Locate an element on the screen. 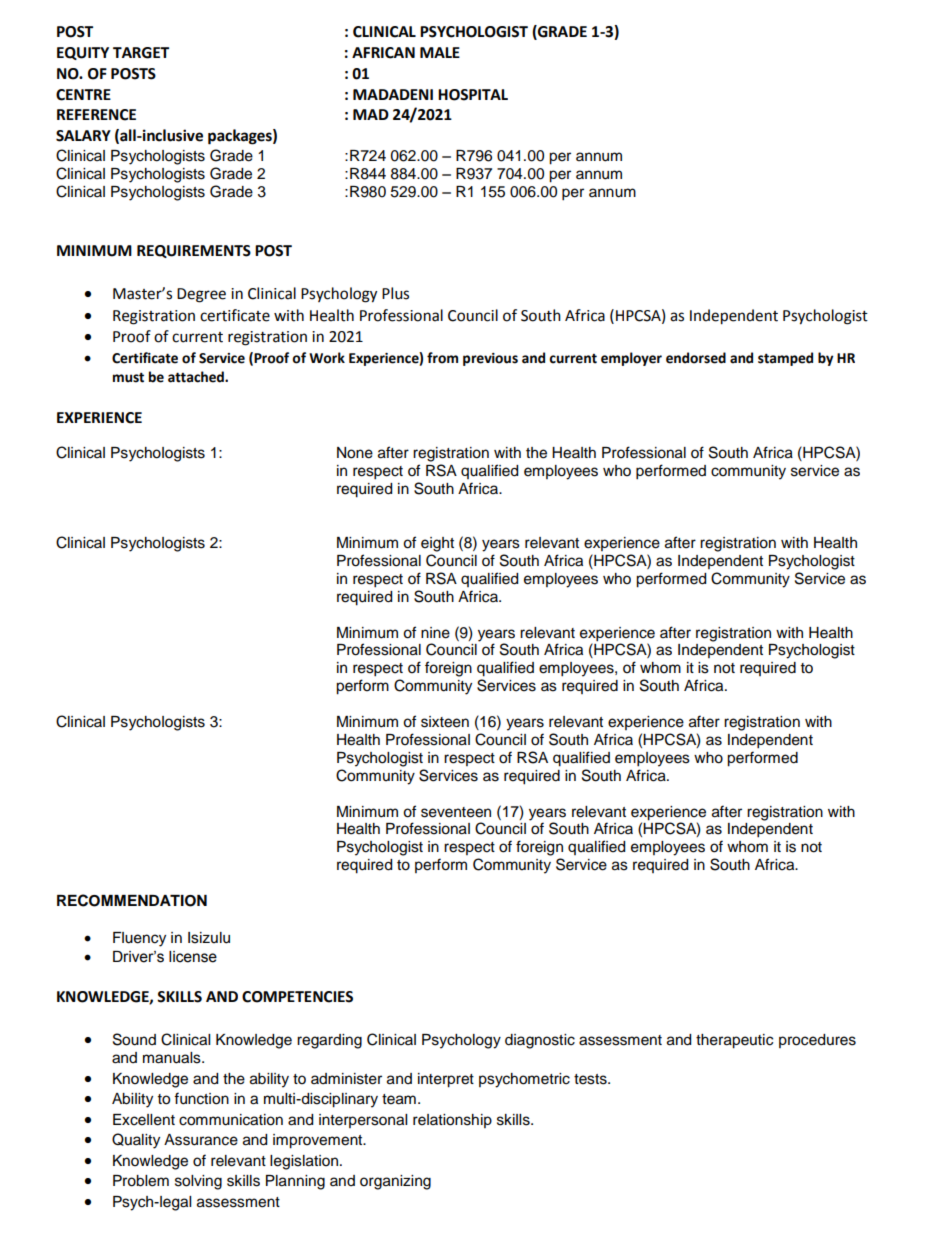 Image resolution: width=952 pixels, height=1233 pixels. HOSPITAL is located at coordinates (473, 95).
